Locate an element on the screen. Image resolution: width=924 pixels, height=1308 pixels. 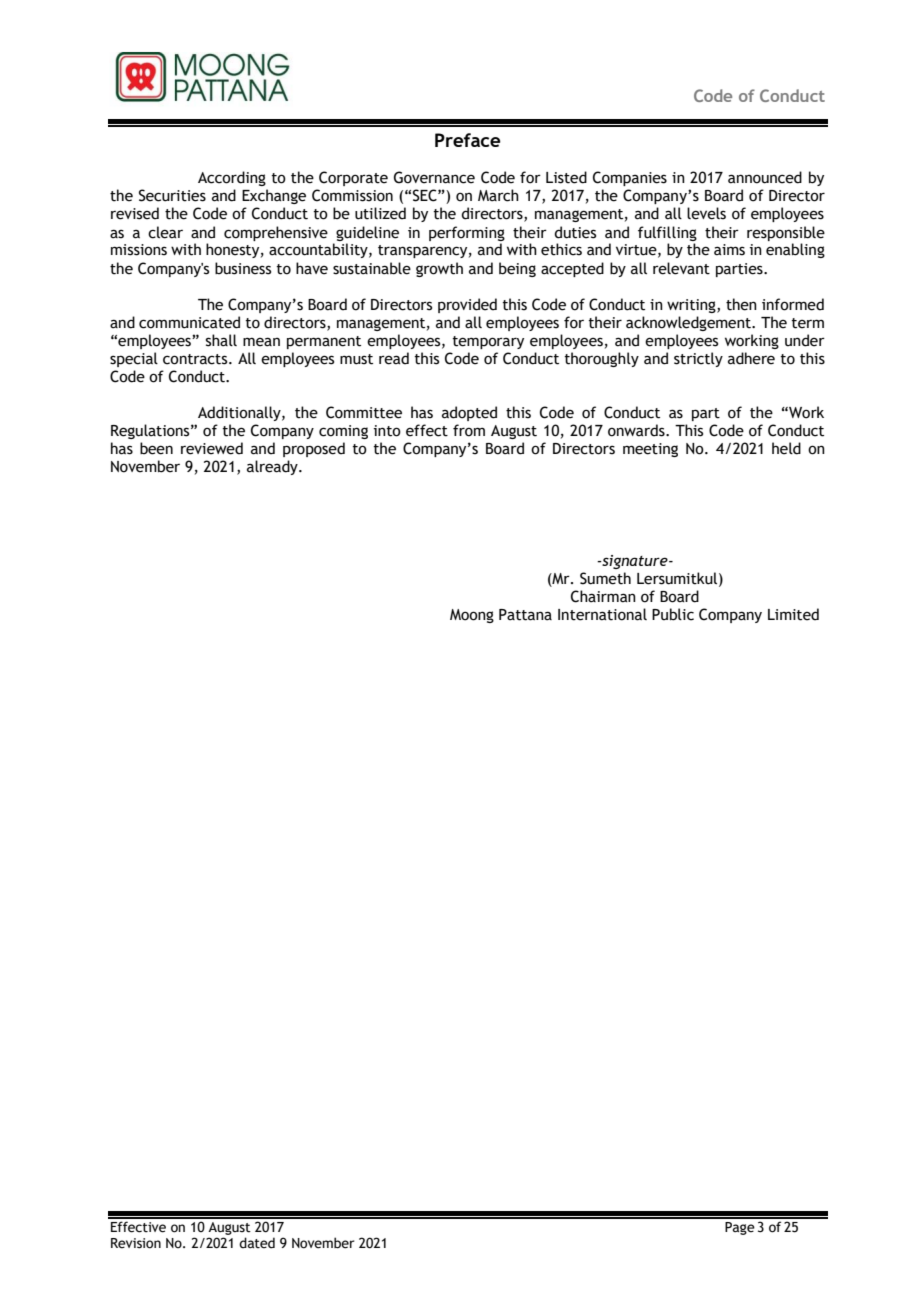
Public is located at coordinates (673, 614).
